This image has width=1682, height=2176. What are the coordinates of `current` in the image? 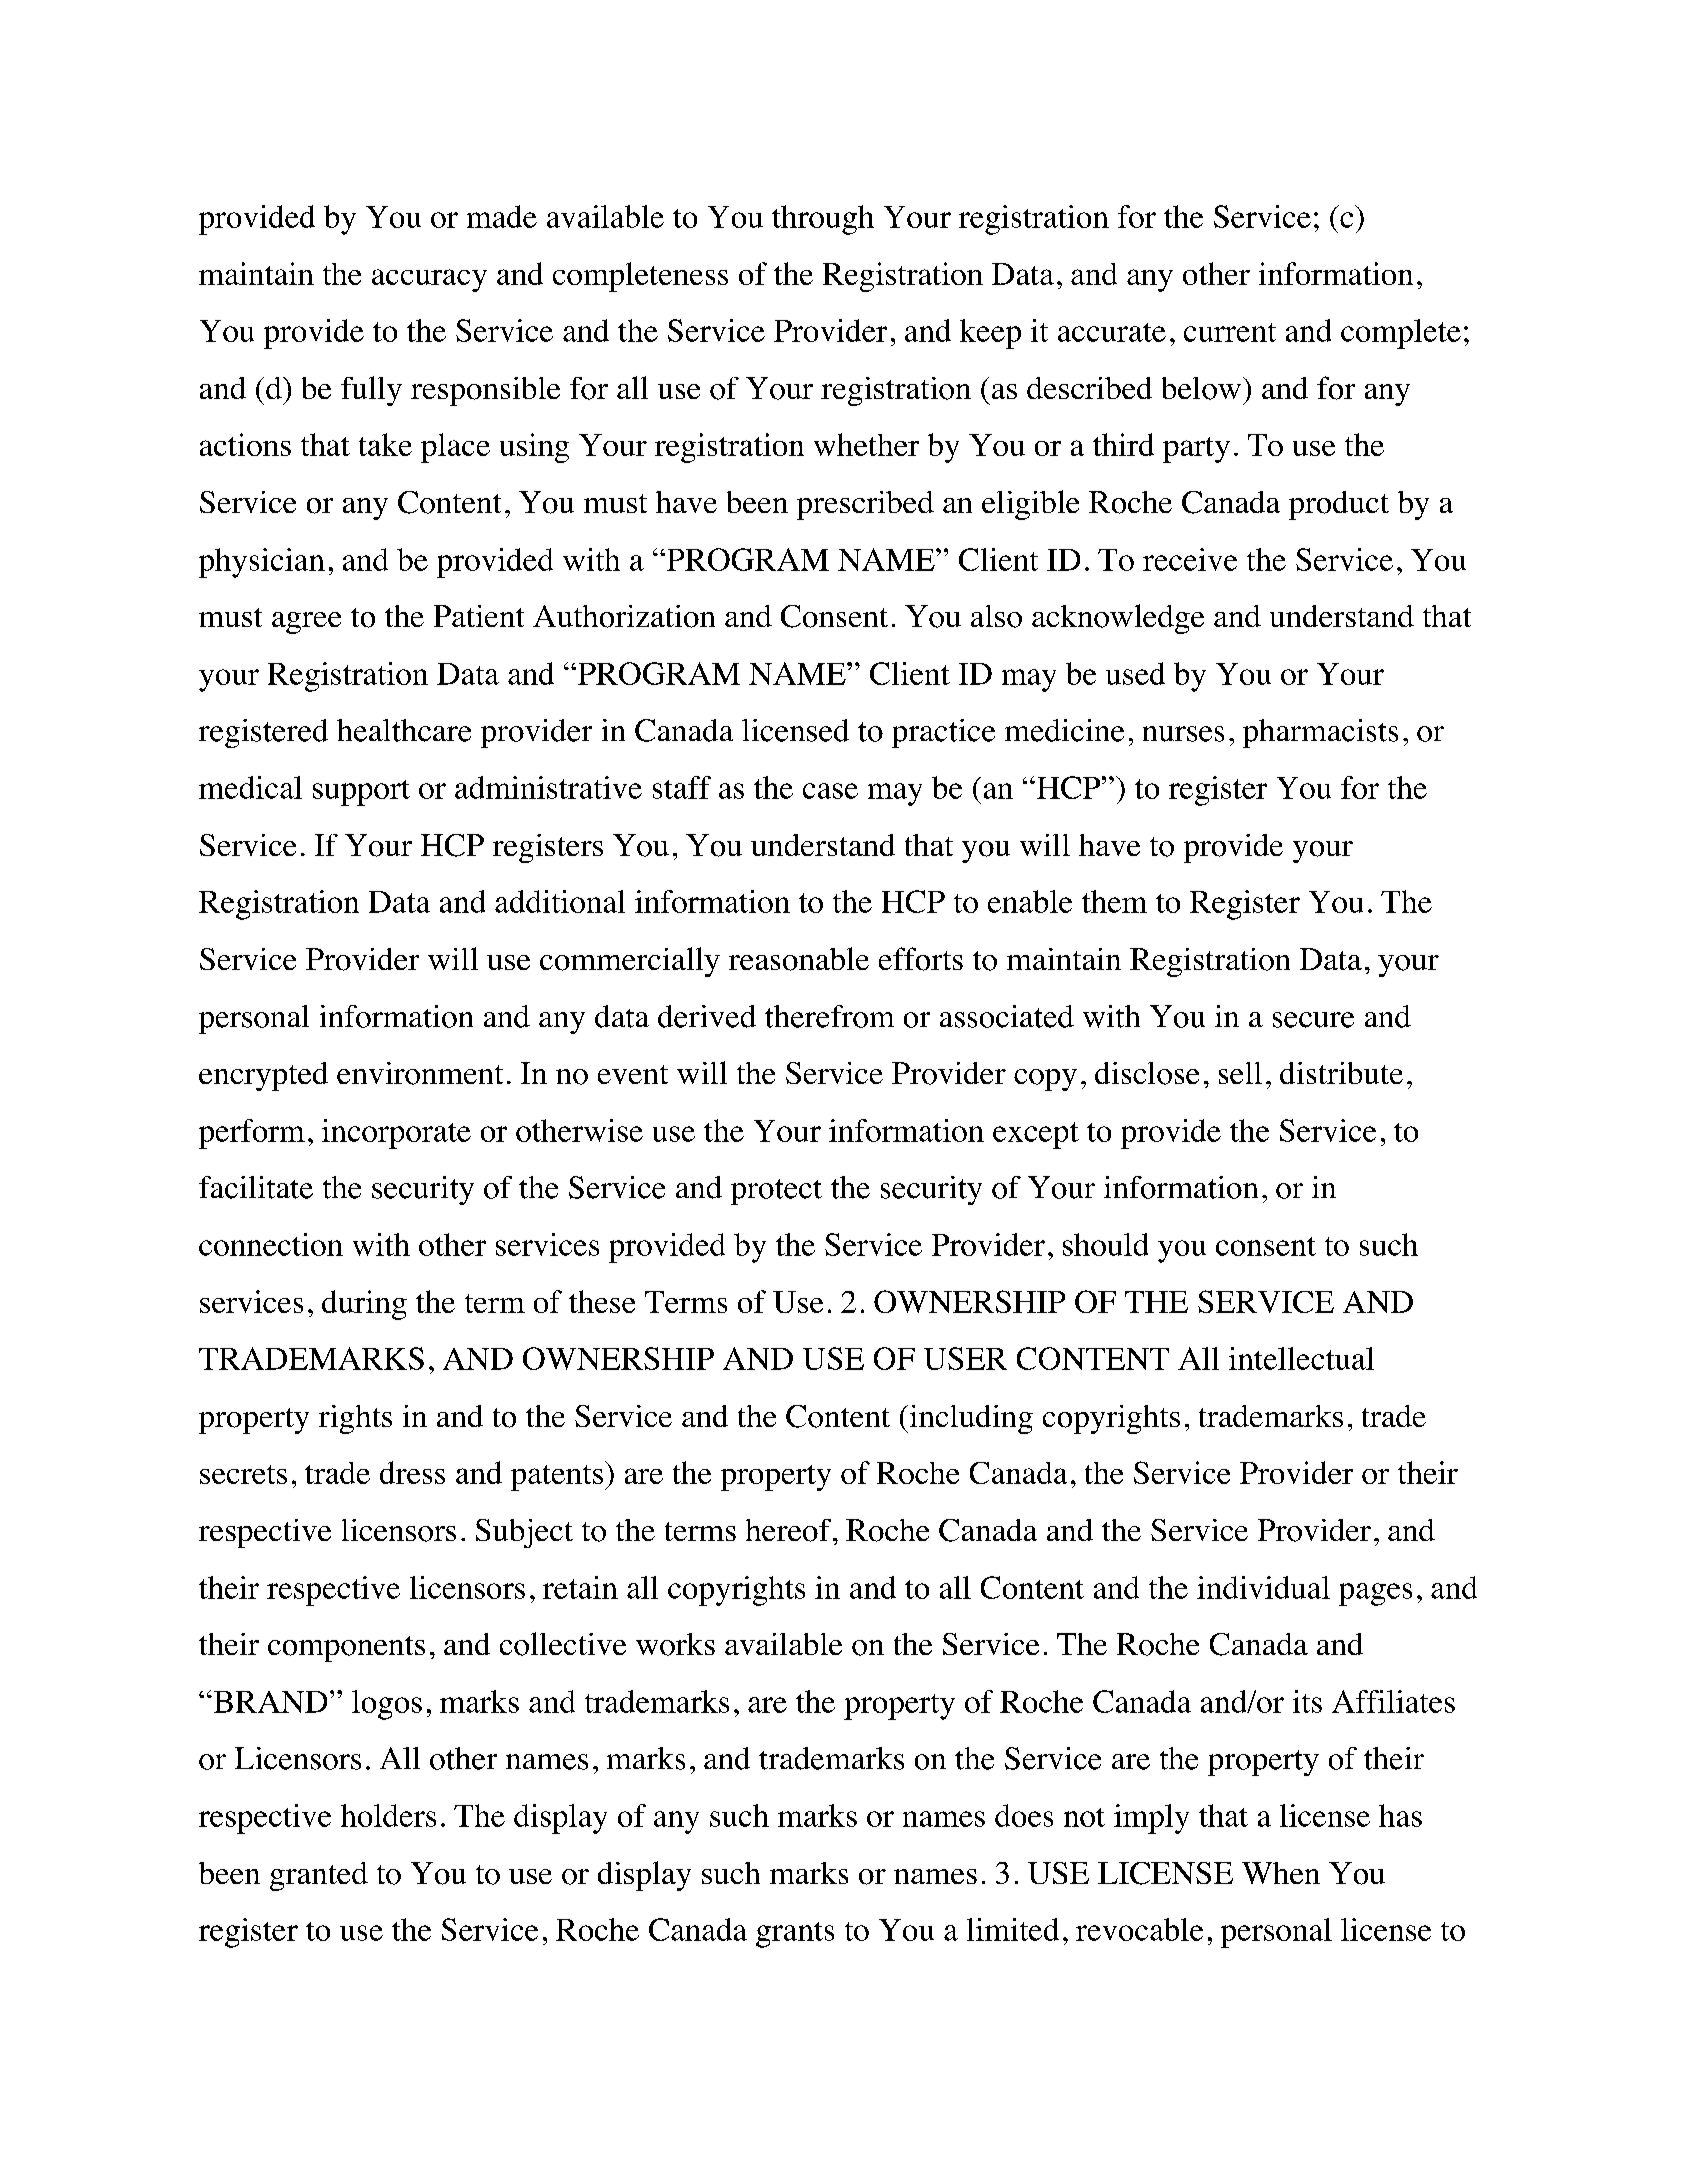 It's located at (1230, 332).
